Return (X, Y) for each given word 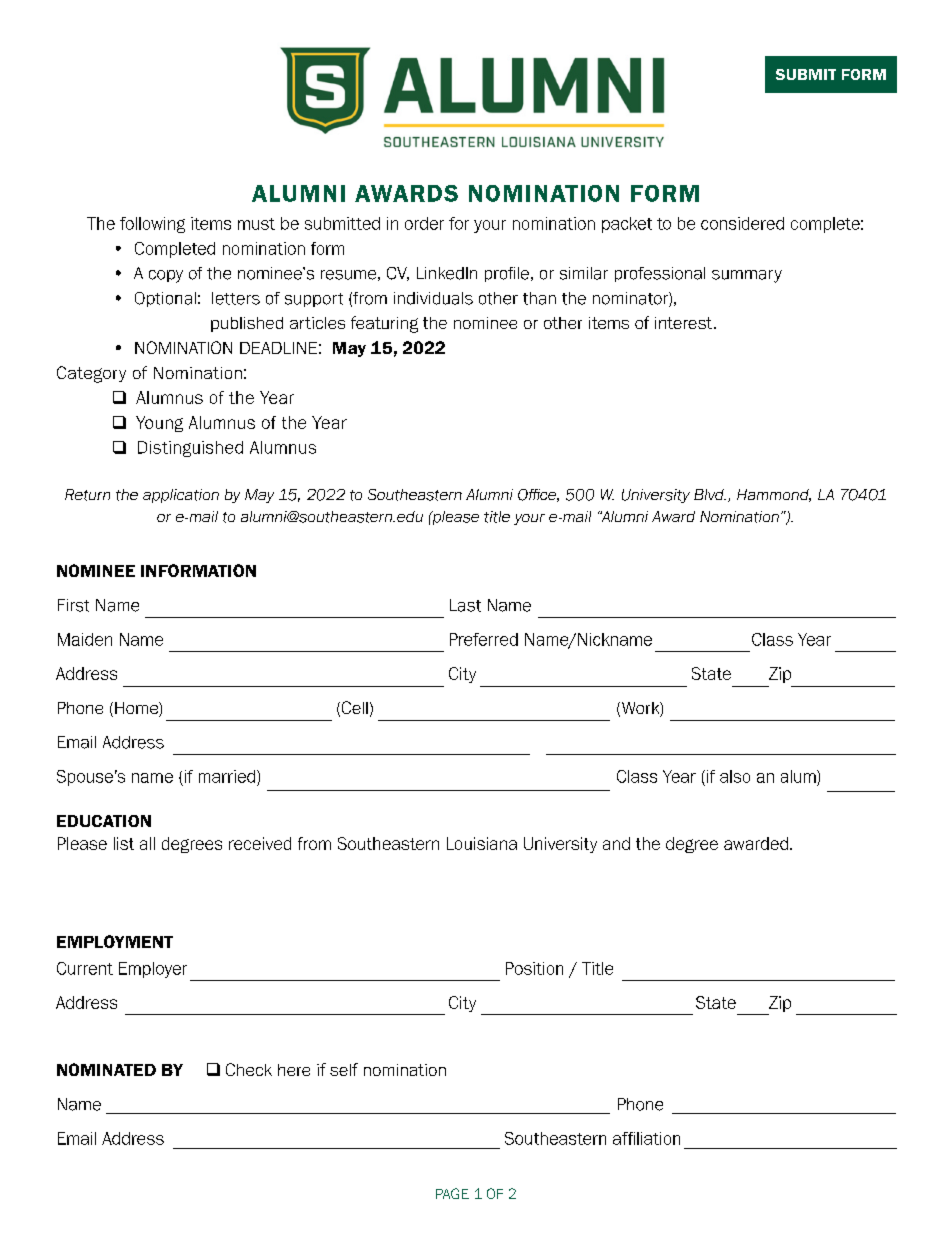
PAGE (452, 1193)
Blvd (710, 494)
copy (166, 276)
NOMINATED (106, 1069)
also (735, 776)
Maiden (85, 639)
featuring (384, 324)
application (181, 496)
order (424, 223)
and (616, 843)
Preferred (484, 639)
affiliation (646, 1138)
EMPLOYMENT (115, 941)
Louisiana (482, 843)
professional (660, 274)
